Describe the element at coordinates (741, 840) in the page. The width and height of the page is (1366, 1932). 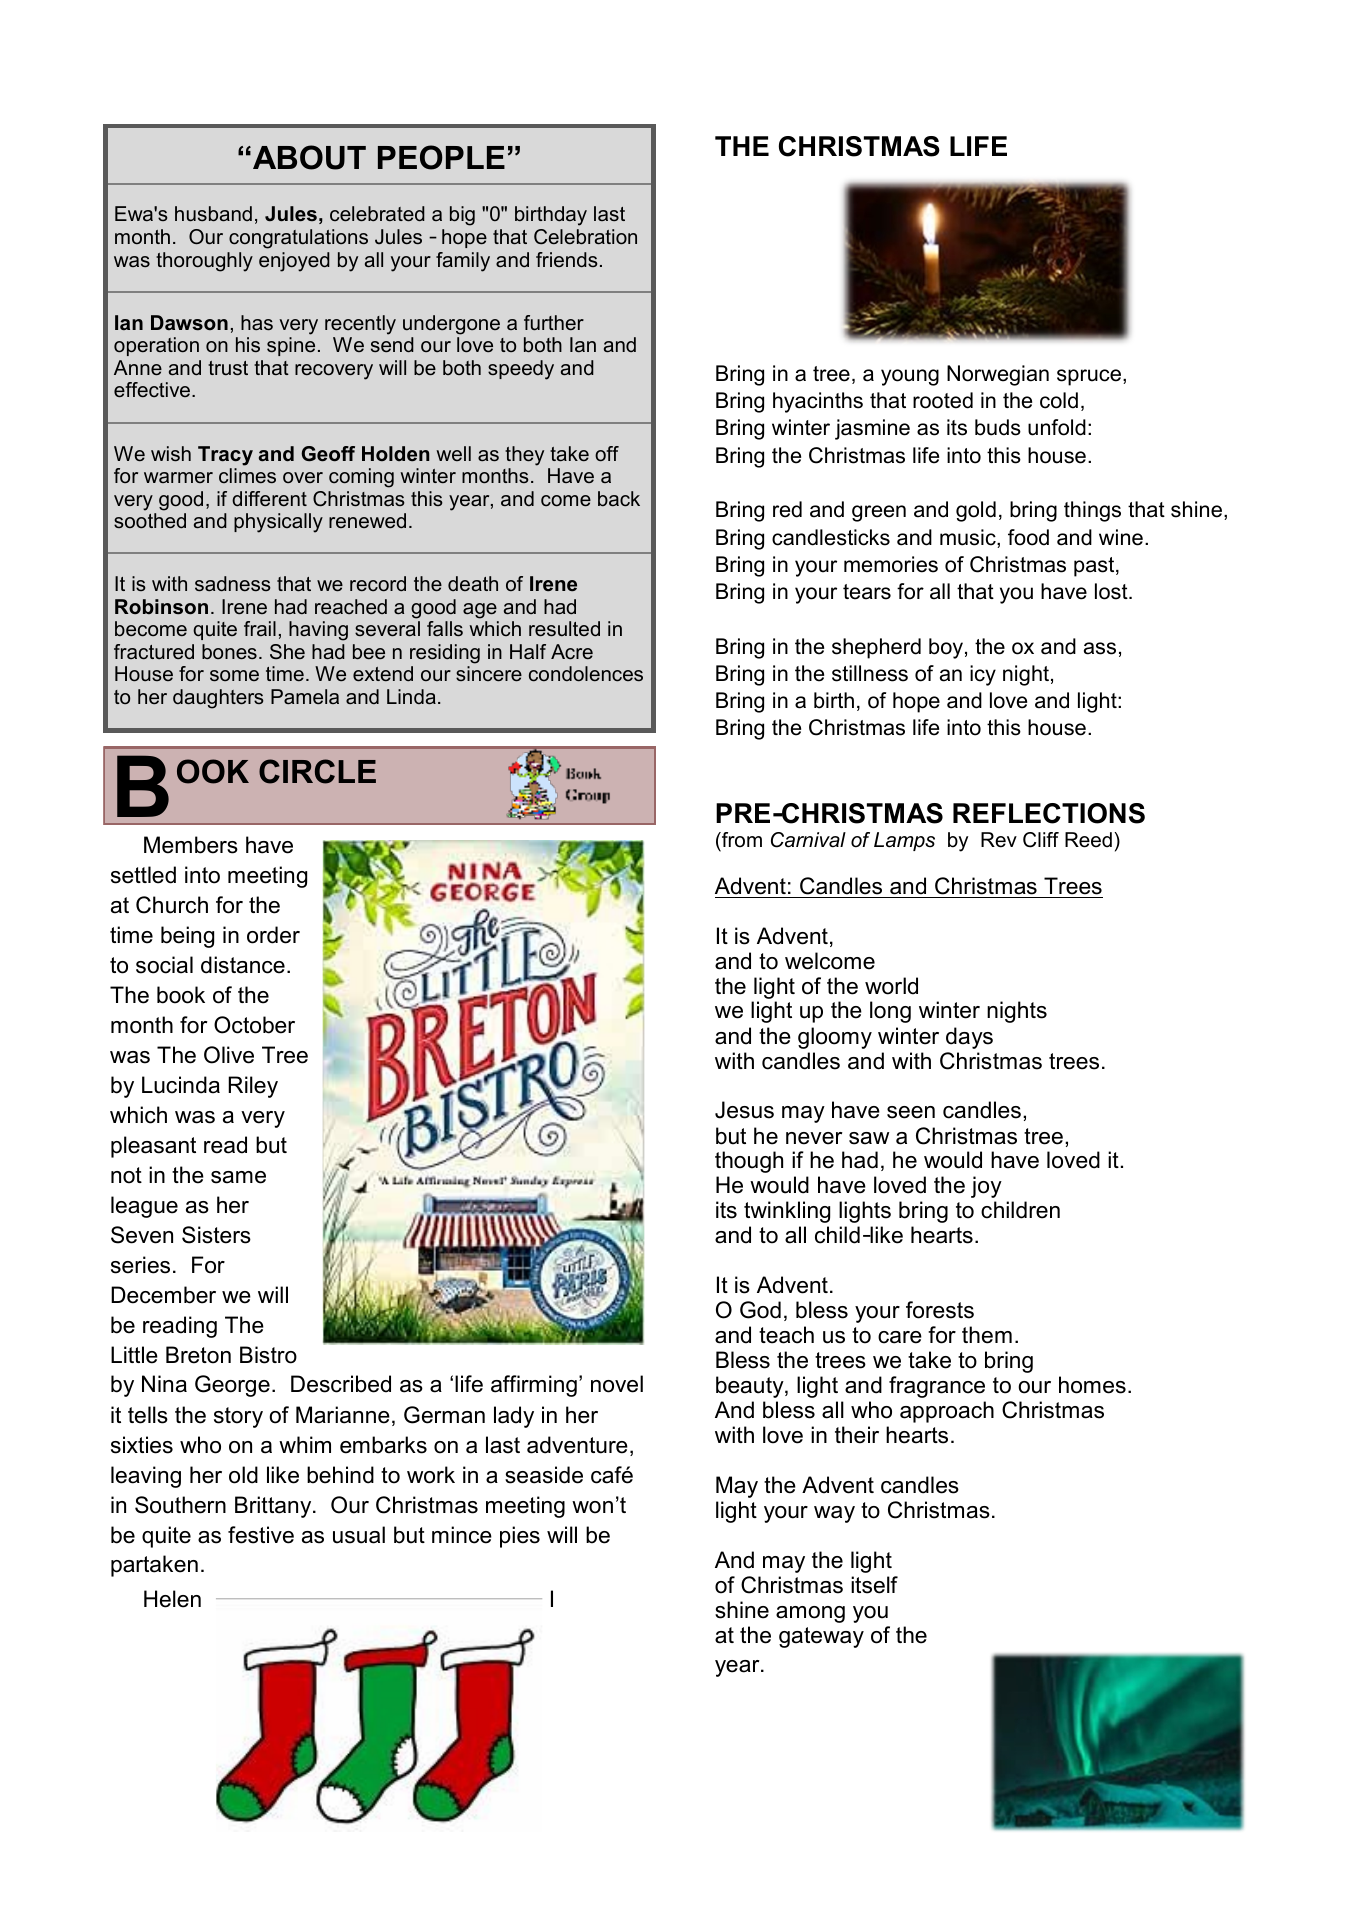
I see `from` at that location.
